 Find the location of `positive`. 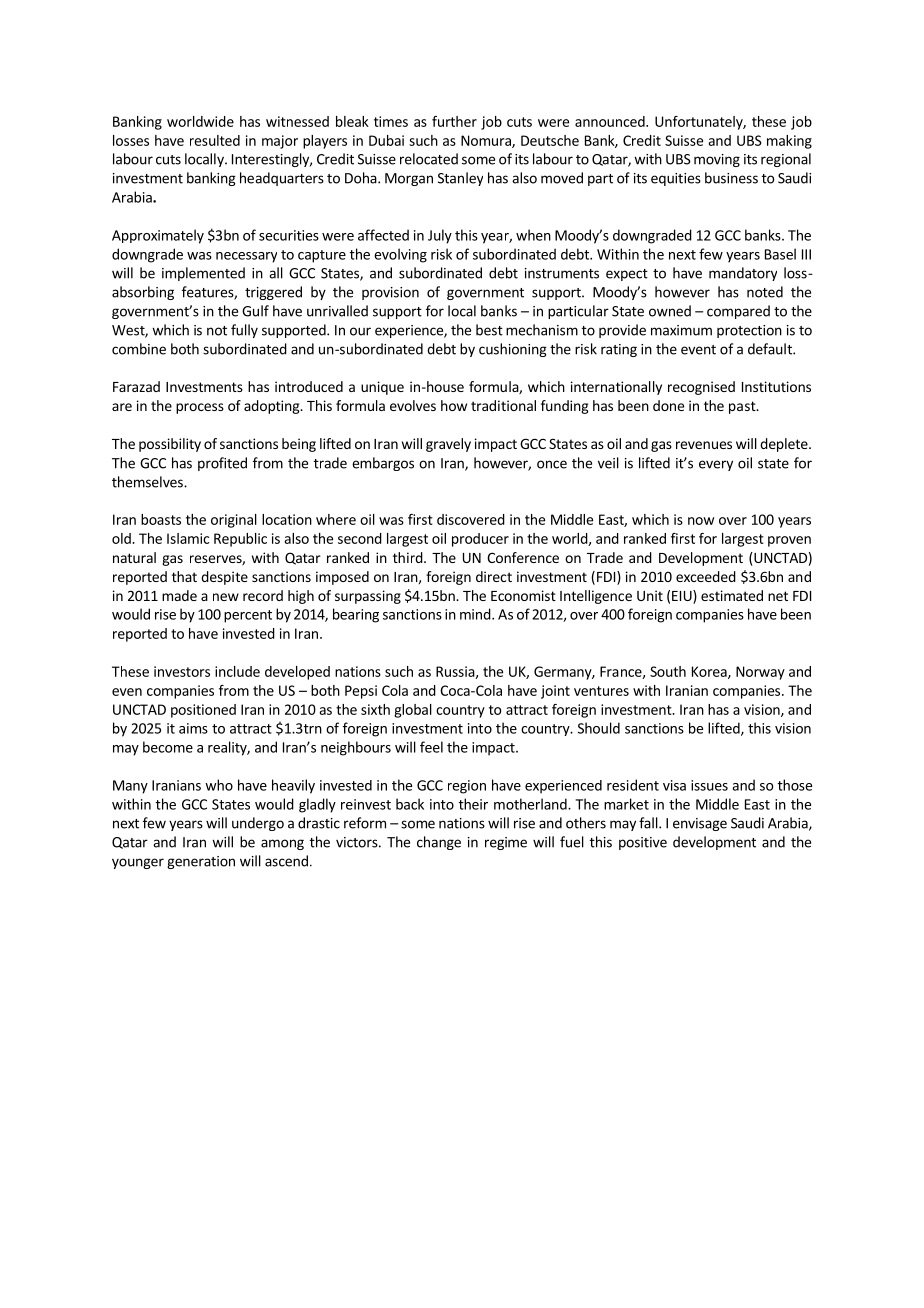

positive is located at coordinates (643, 843).
